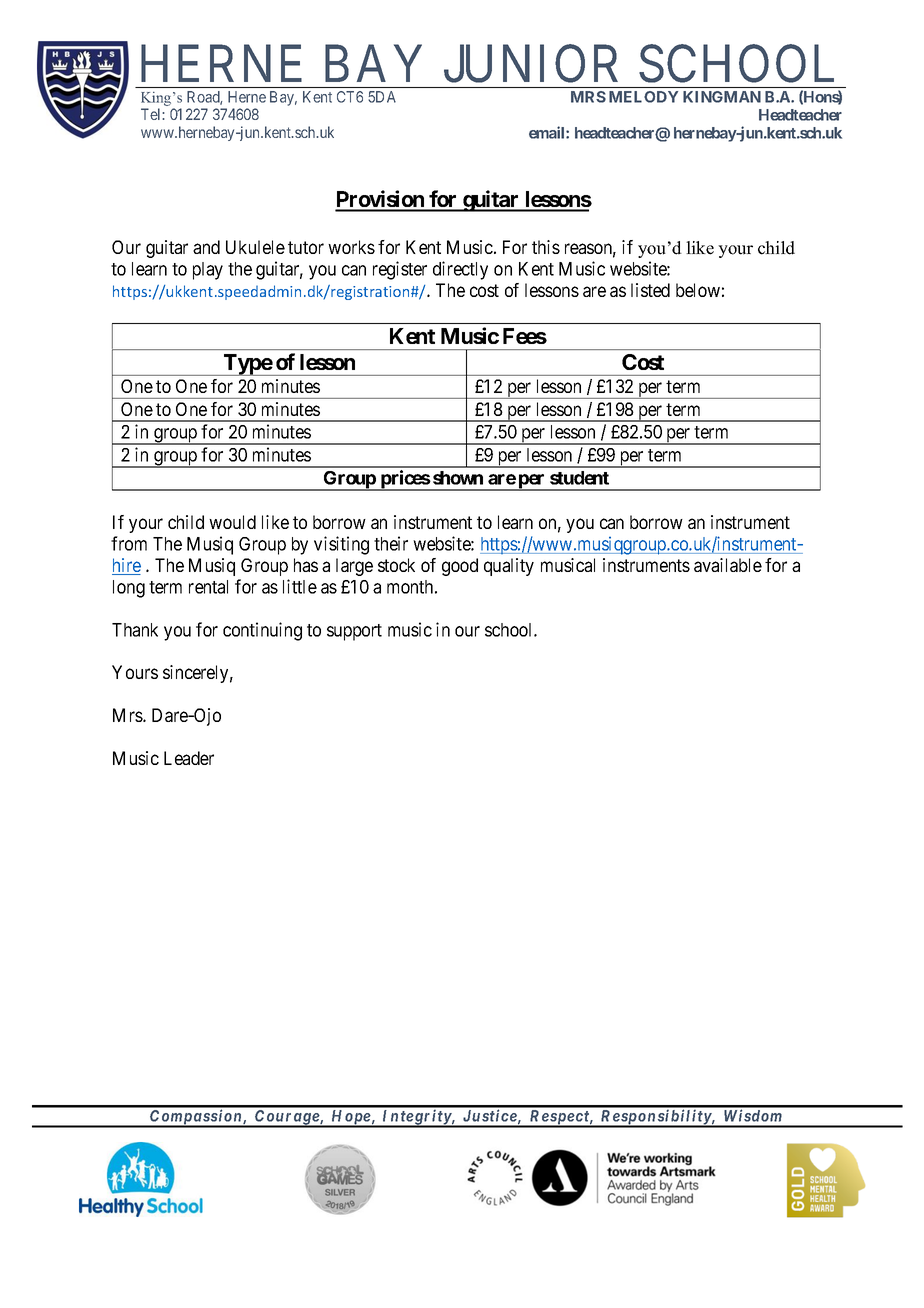 Image resolution: width=924 pixels, height=1308 pixels. Describe the element at coordinates (189, 758) in the image. I see `Leader` at that location.
